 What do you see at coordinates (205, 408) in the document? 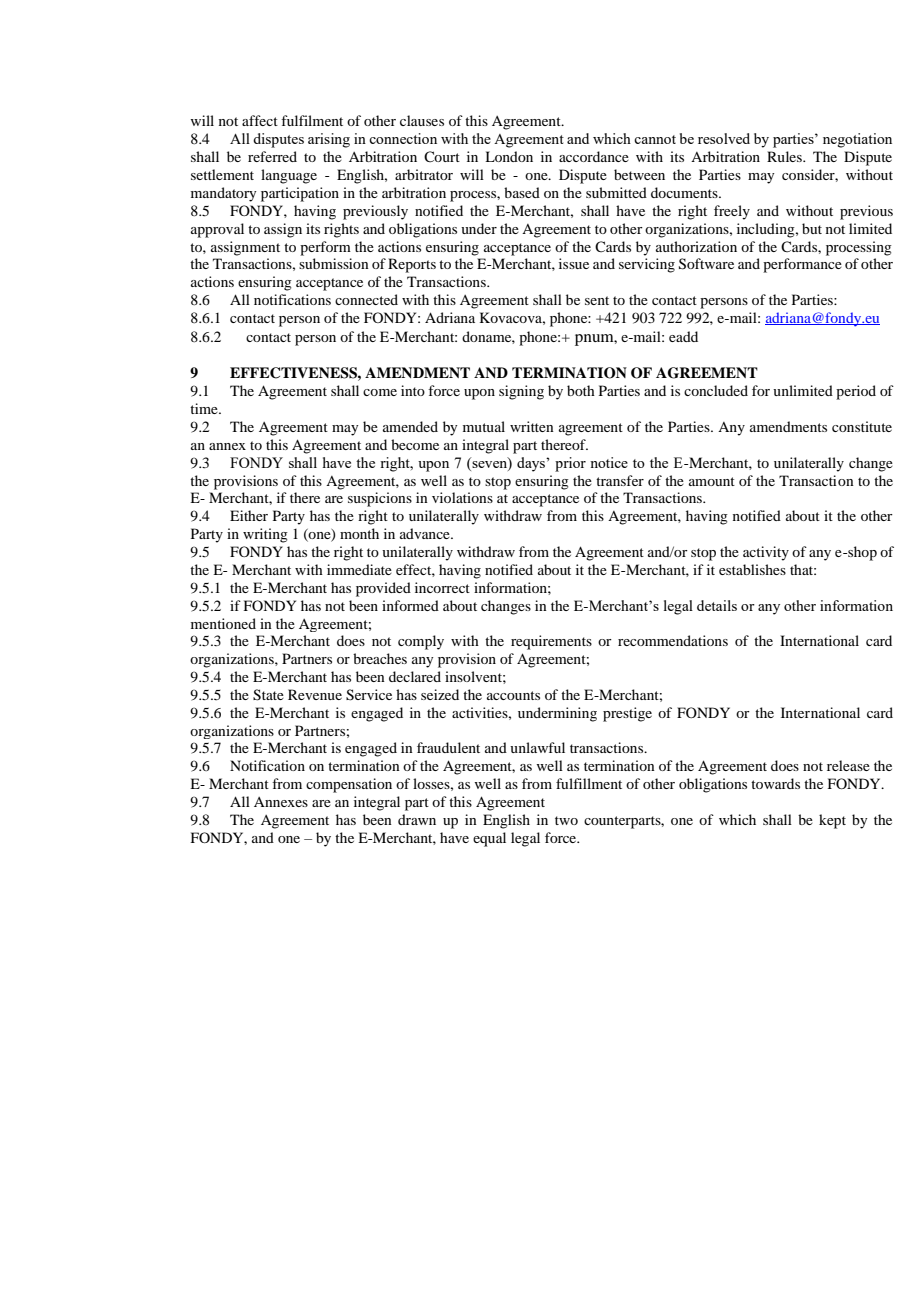
I see `time` at bounding box center [205, 408].
